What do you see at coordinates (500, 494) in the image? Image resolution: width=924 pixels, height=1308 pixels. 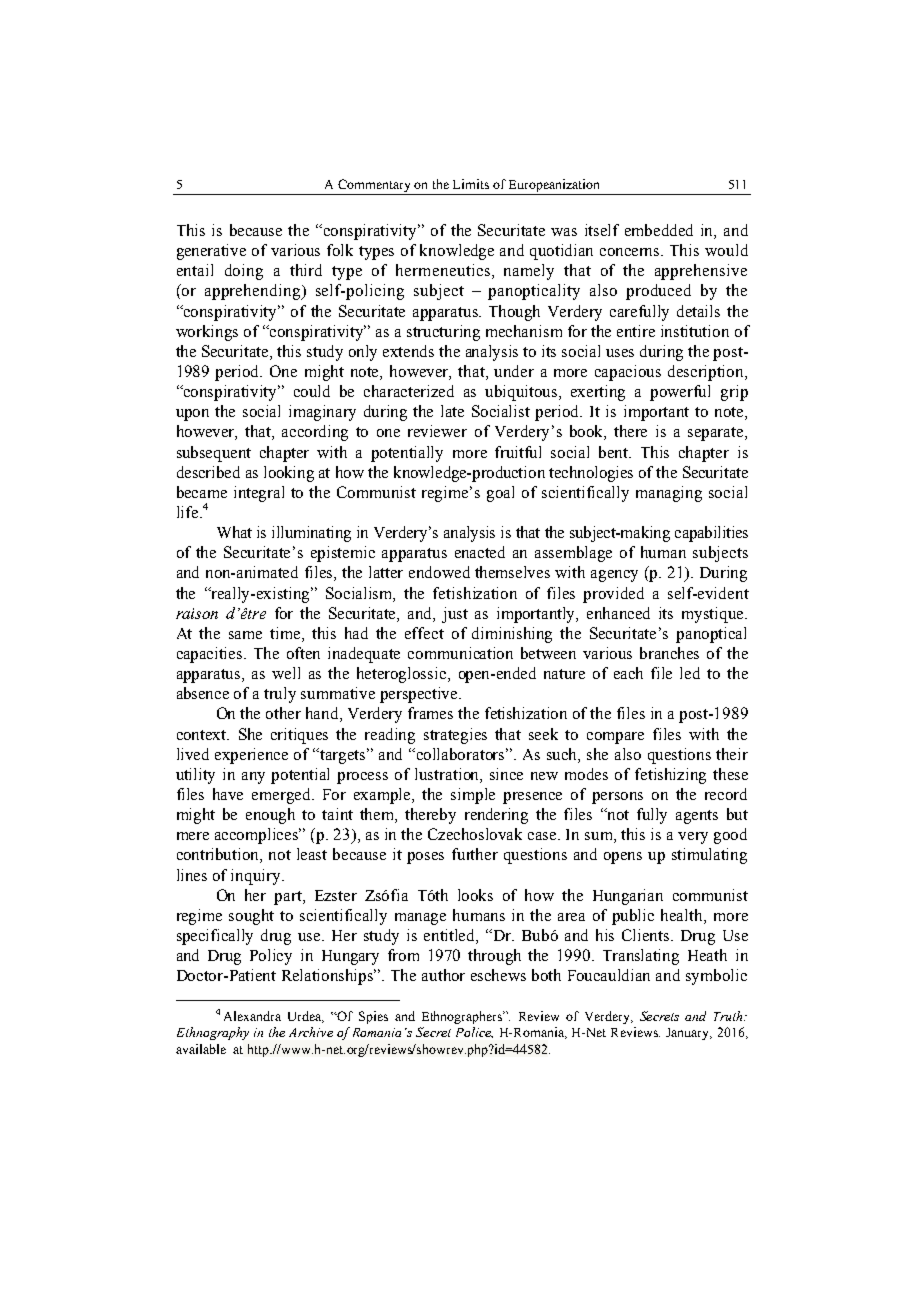 I see `goal` at bounding box center [500, 494].
